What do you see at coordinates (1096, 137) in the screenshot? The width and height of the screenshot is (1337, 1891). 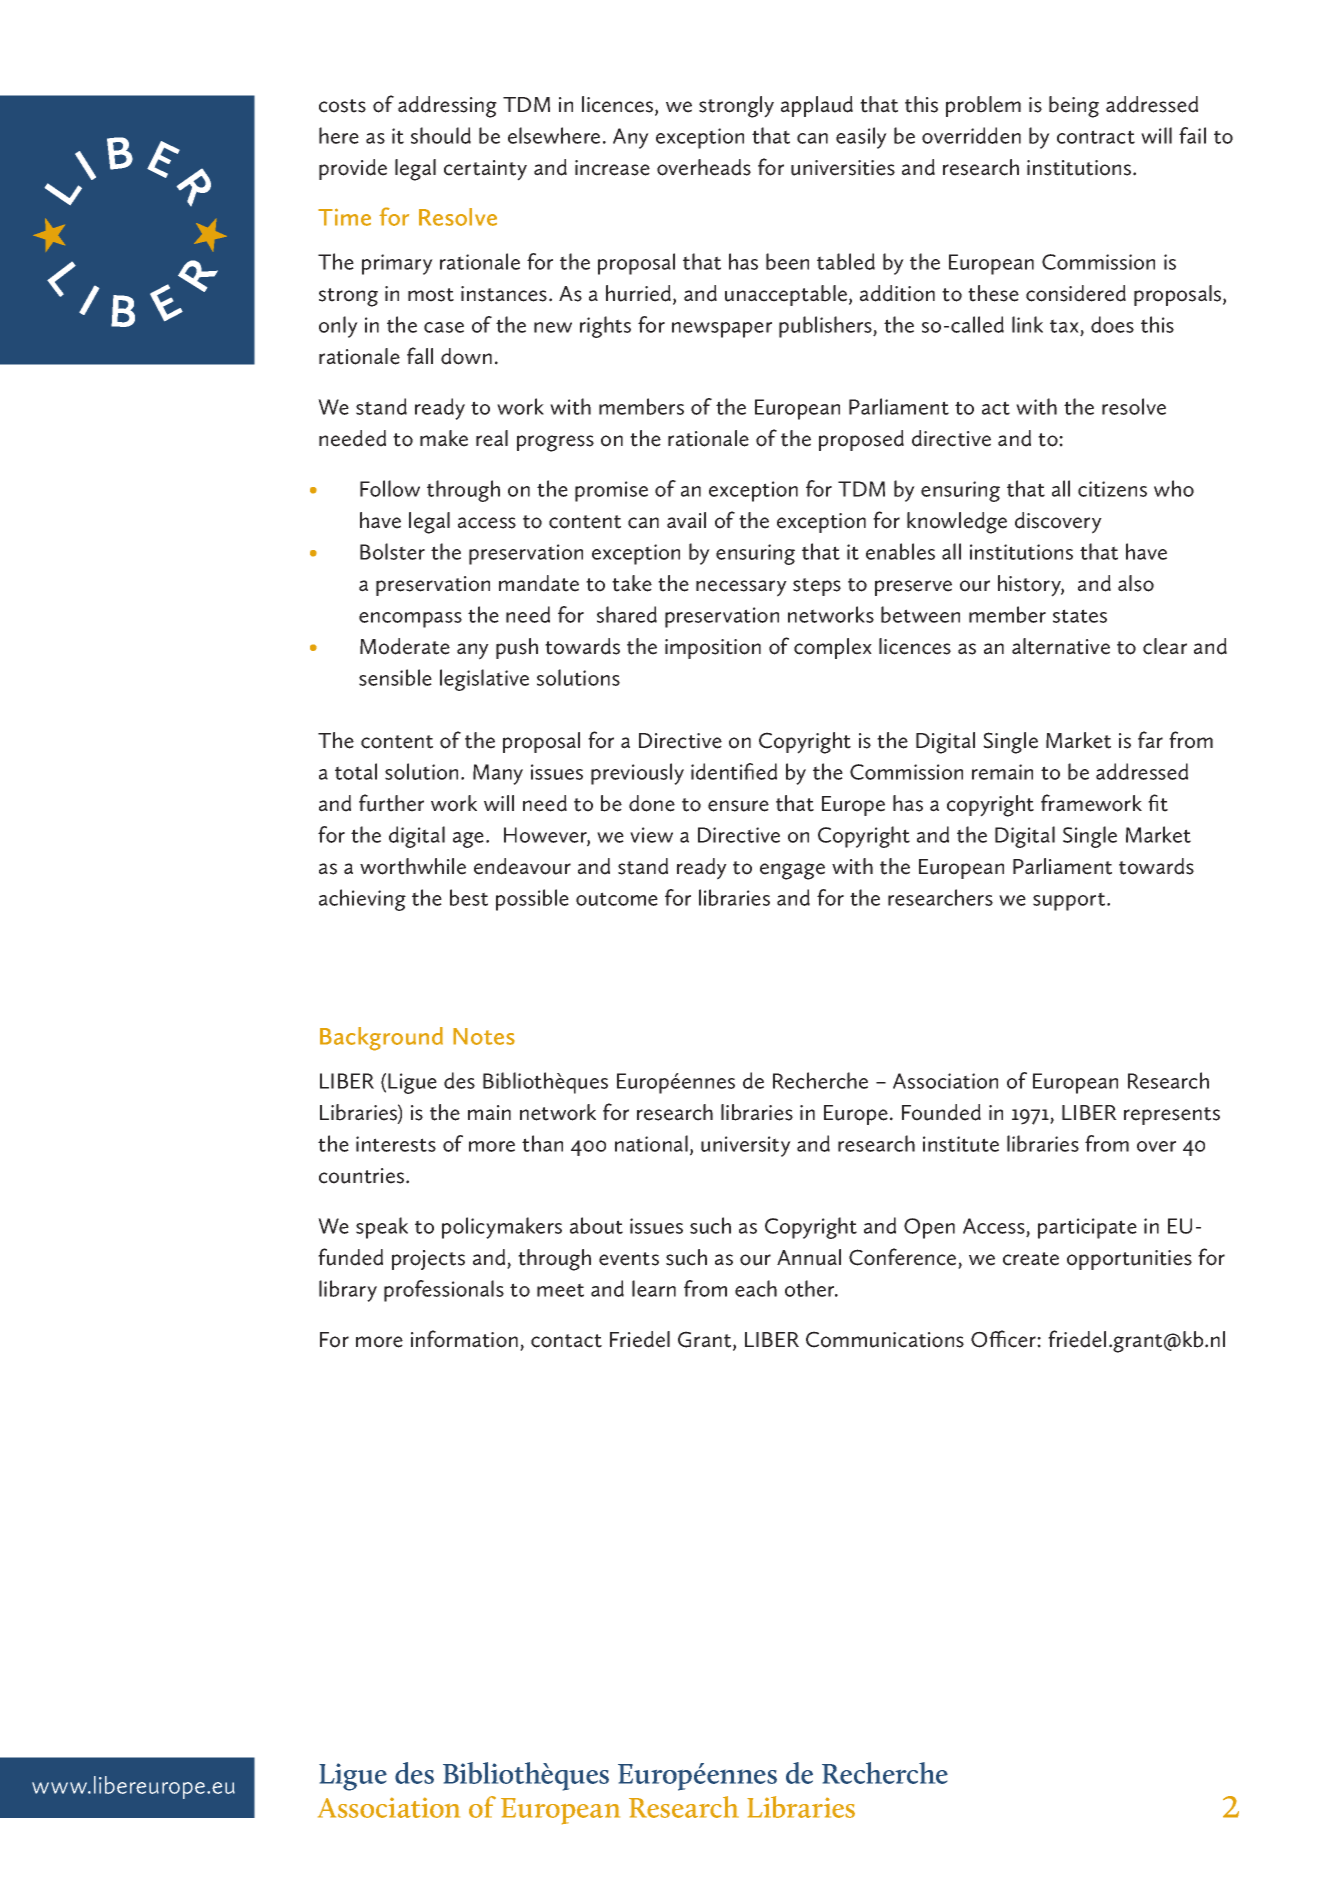 I see `contract` at bounding box center [1096, 137].
